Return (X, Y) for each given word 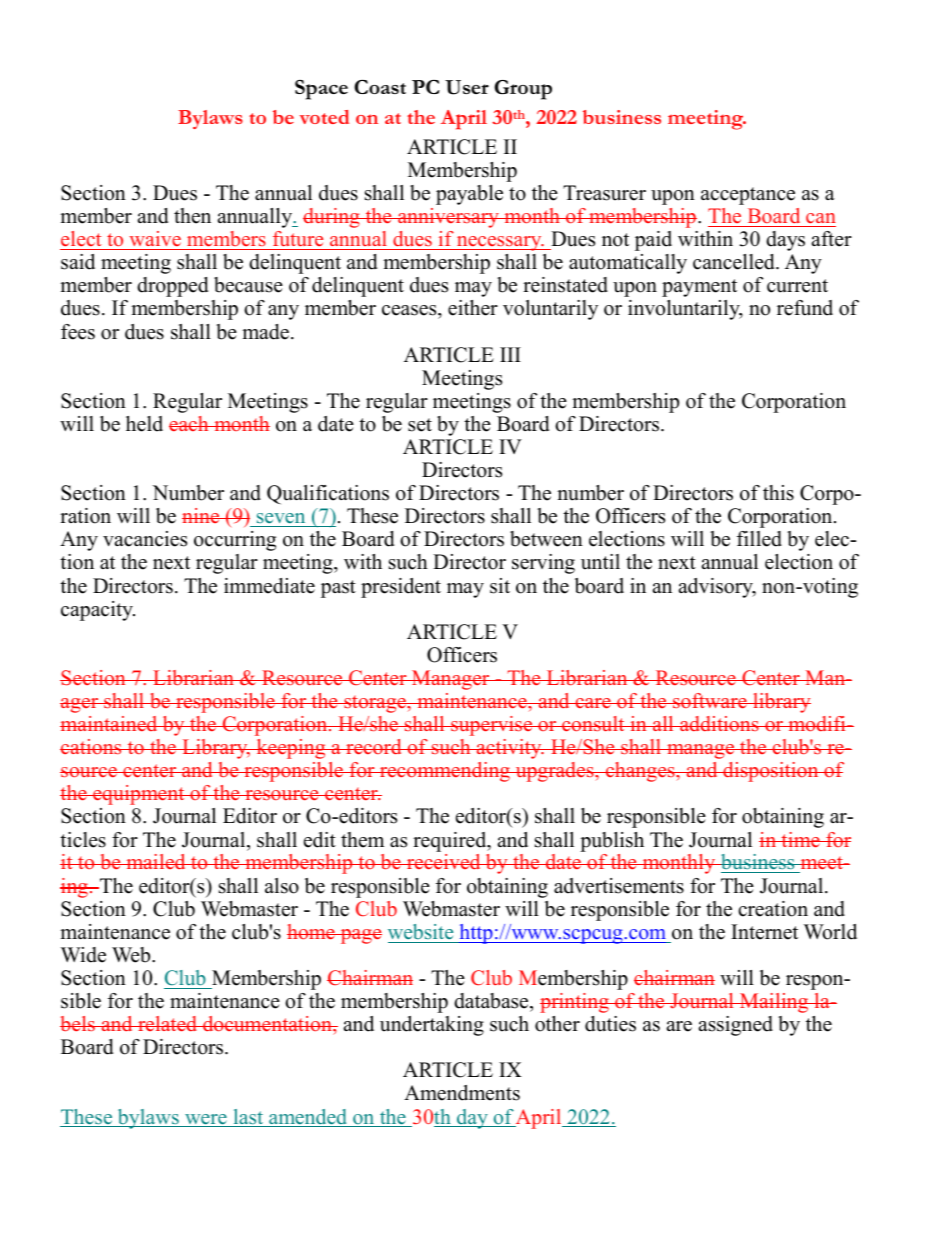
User (467, 87)
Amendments (462, 1093)
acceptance (748, 196)
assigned (736, 1026)
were (206, 1120)
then (192, 216)
